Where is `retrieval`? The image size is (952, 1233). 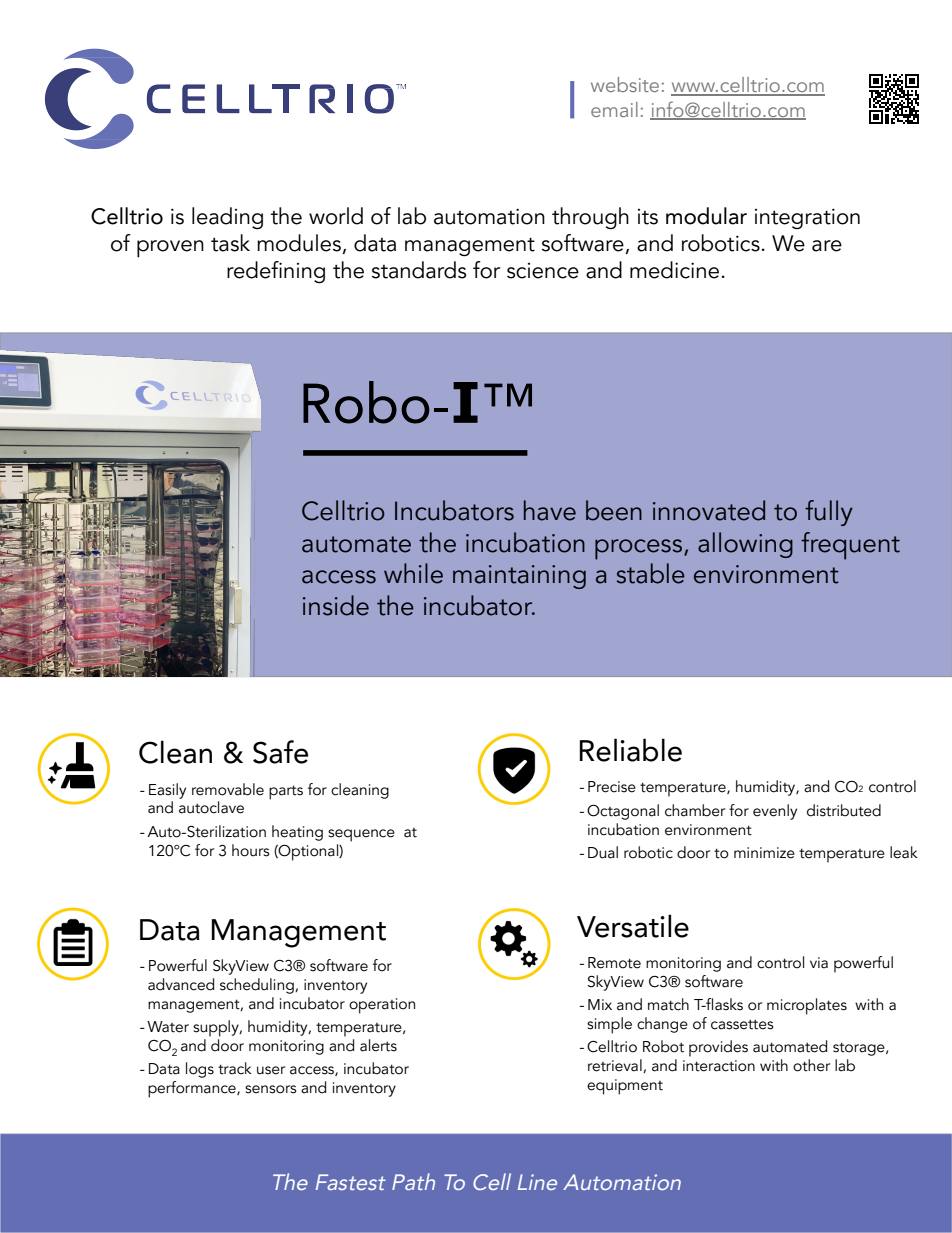
retrieval is located at coordinates (616, 1066).
